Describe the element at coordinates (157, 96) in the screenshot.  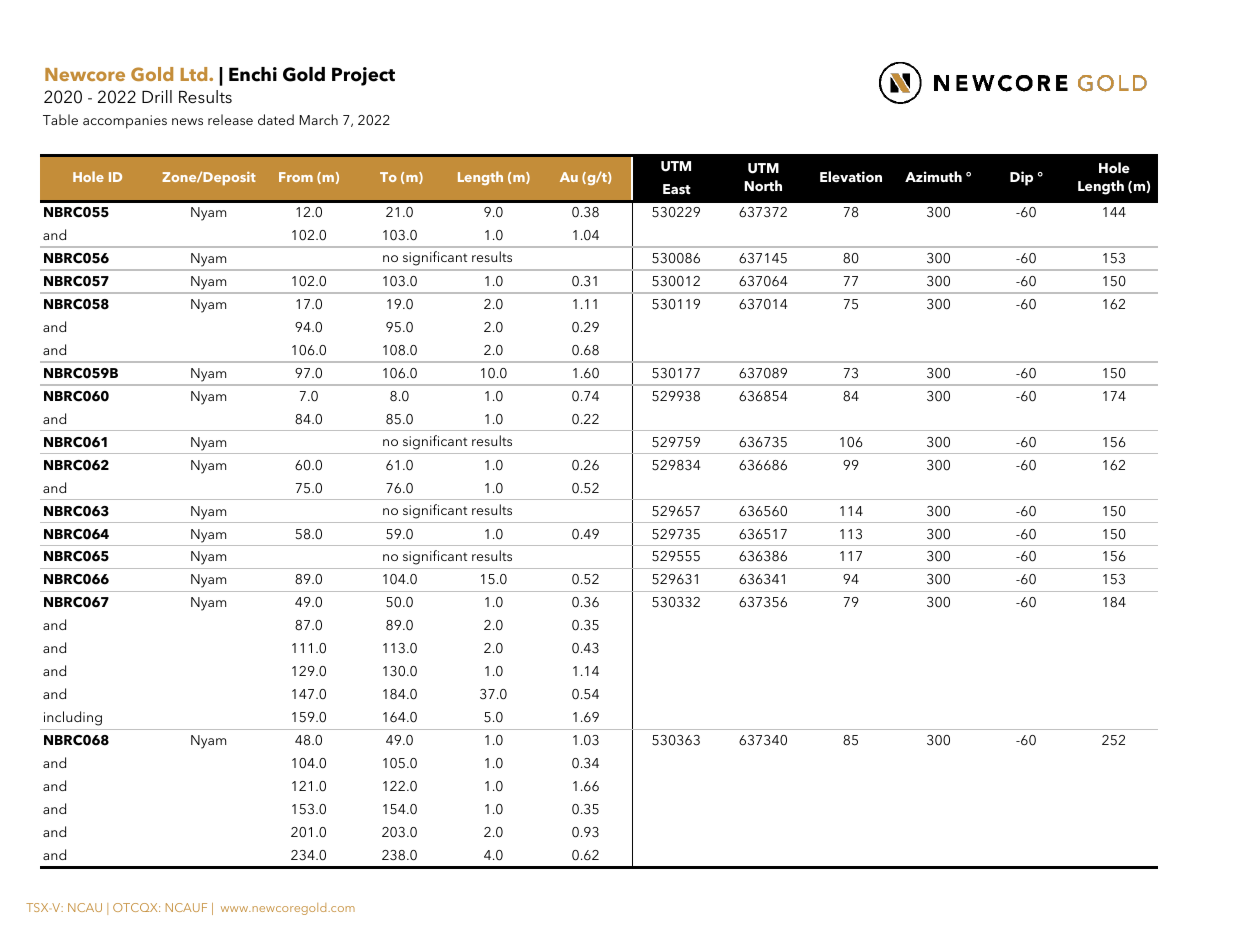
I see `Drill` at that location.
